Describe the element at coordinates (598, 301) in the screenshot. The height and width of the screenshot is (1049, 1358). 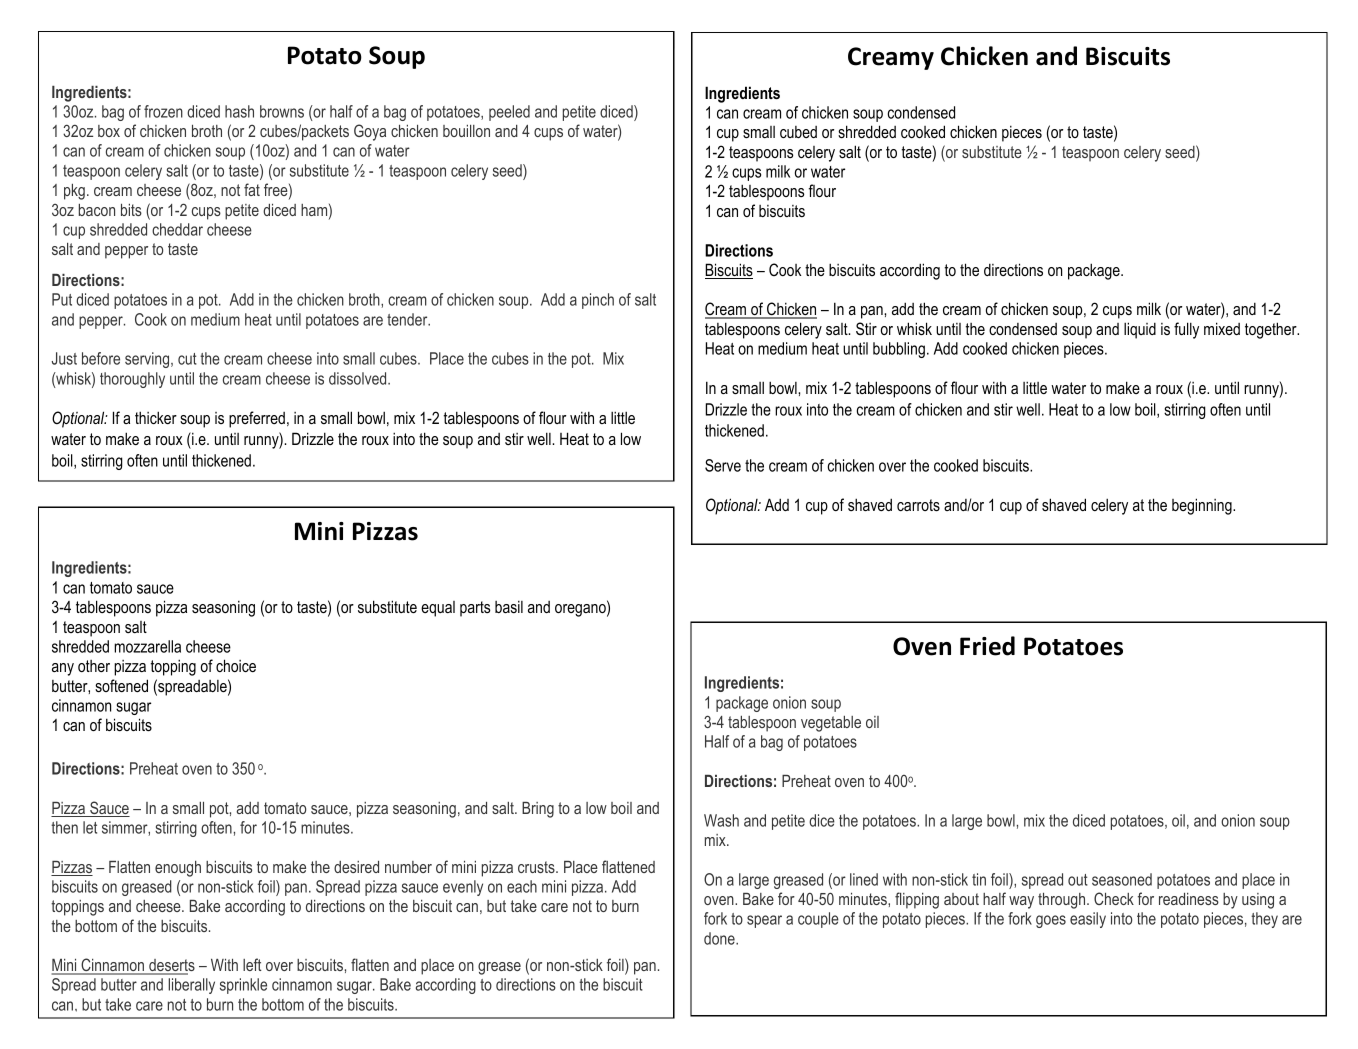
I see `pinch` at that location.
